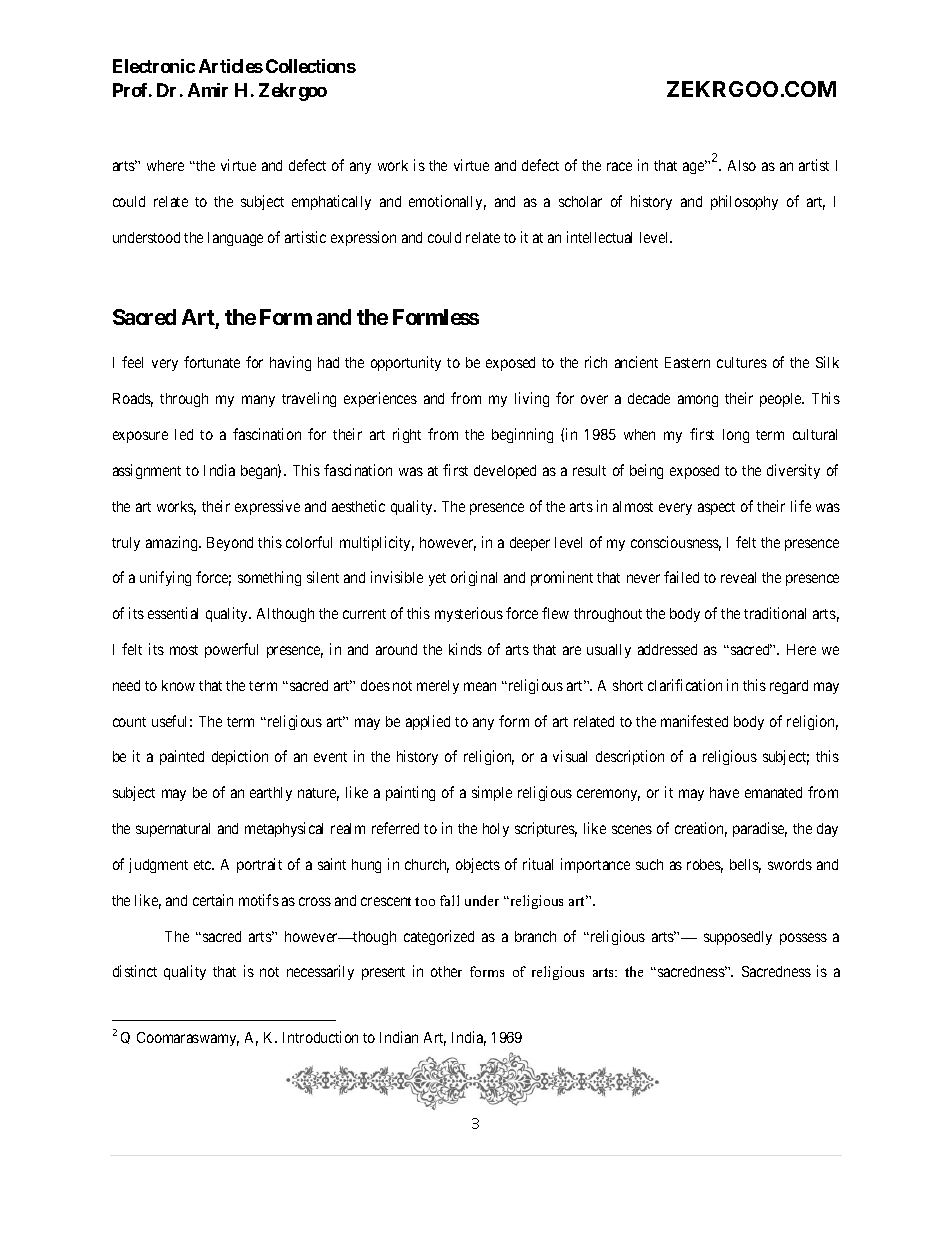 Image resolution: width=952 pixels, height=1233 pixels. What do you see at coordinates (474, 578) in the screenshot?
I see `original` at bounding box center [474, 578].
